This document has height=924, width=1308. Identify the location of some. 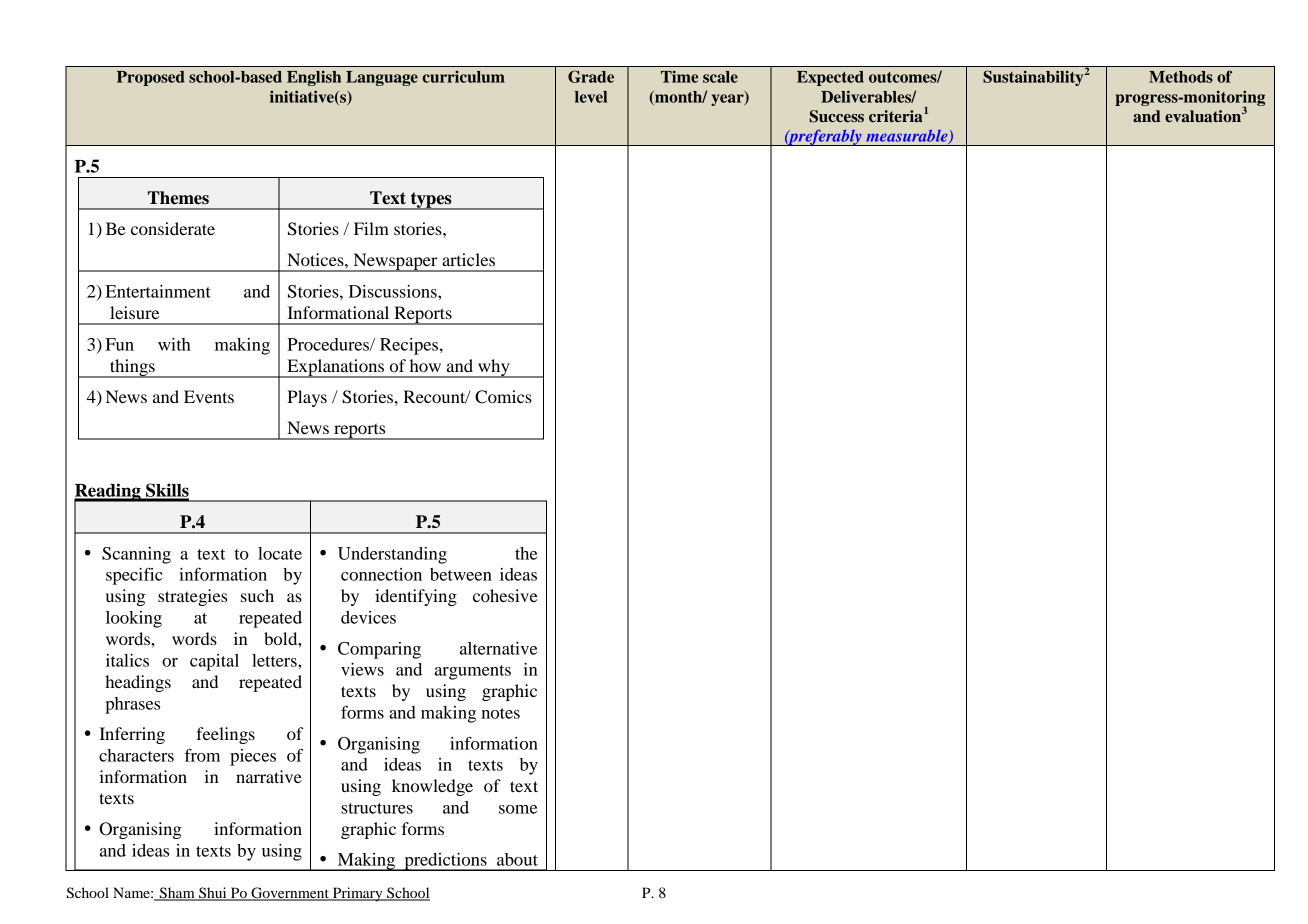
(518, 809).
